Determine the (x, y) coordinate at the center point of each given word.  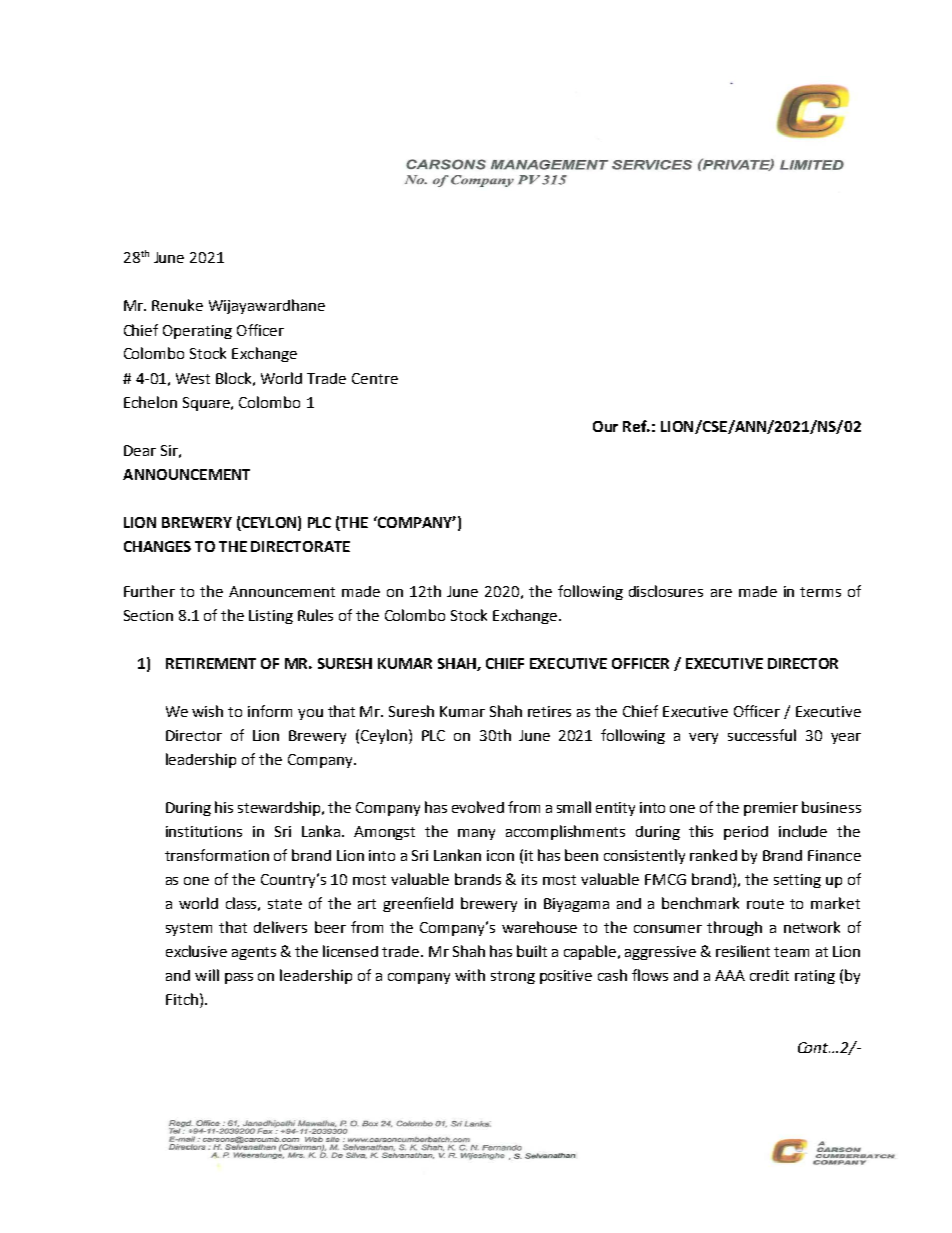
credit (769, 975)
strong (513, 977)
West (193, 378)
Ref (636, 426)
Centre (375, 378)
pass (239, 978)
